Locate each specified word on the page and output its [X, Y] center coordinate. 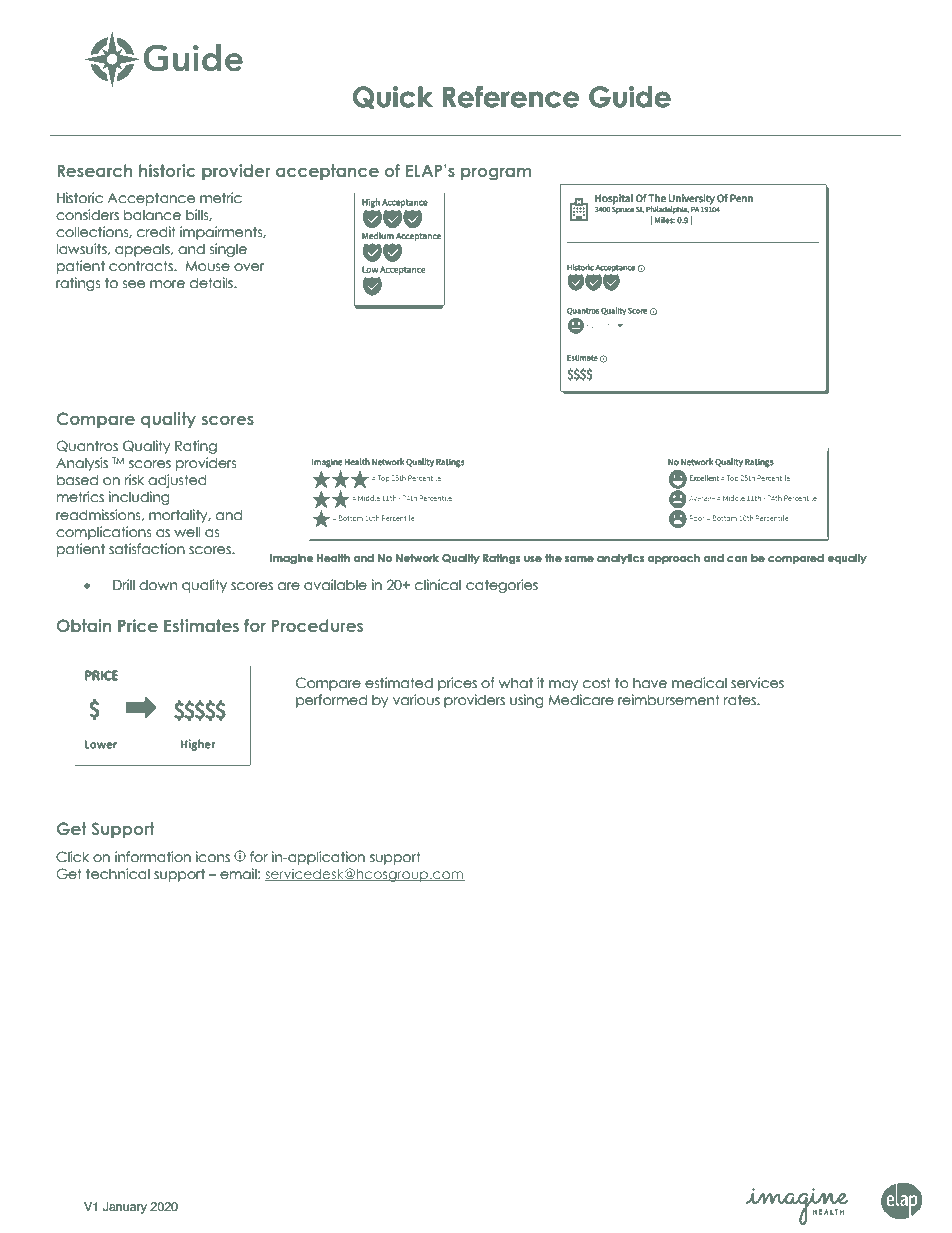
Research [94, 170]
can [737, 559]
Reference [511, 97]
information [153, 857]
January [125, 1208]
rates [741, 700]
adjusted [177, 481]
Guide [630, 97]
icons [213, 857]
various [416, 700]
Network [417, 558]
